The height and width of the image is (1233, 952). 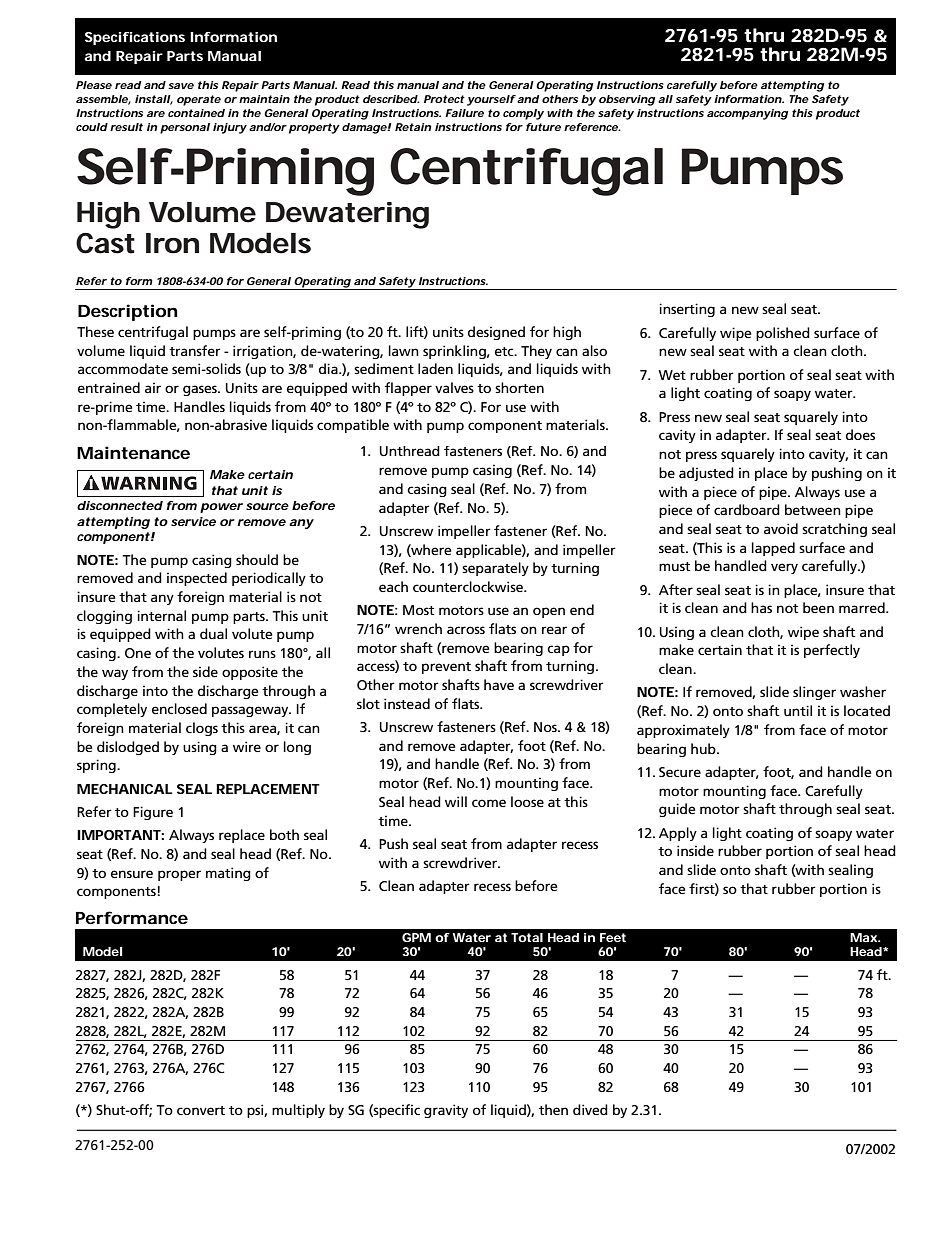 What do you see at coordinates (761, 607) in the image?
I see `has` at bounding box center [761, 607].
